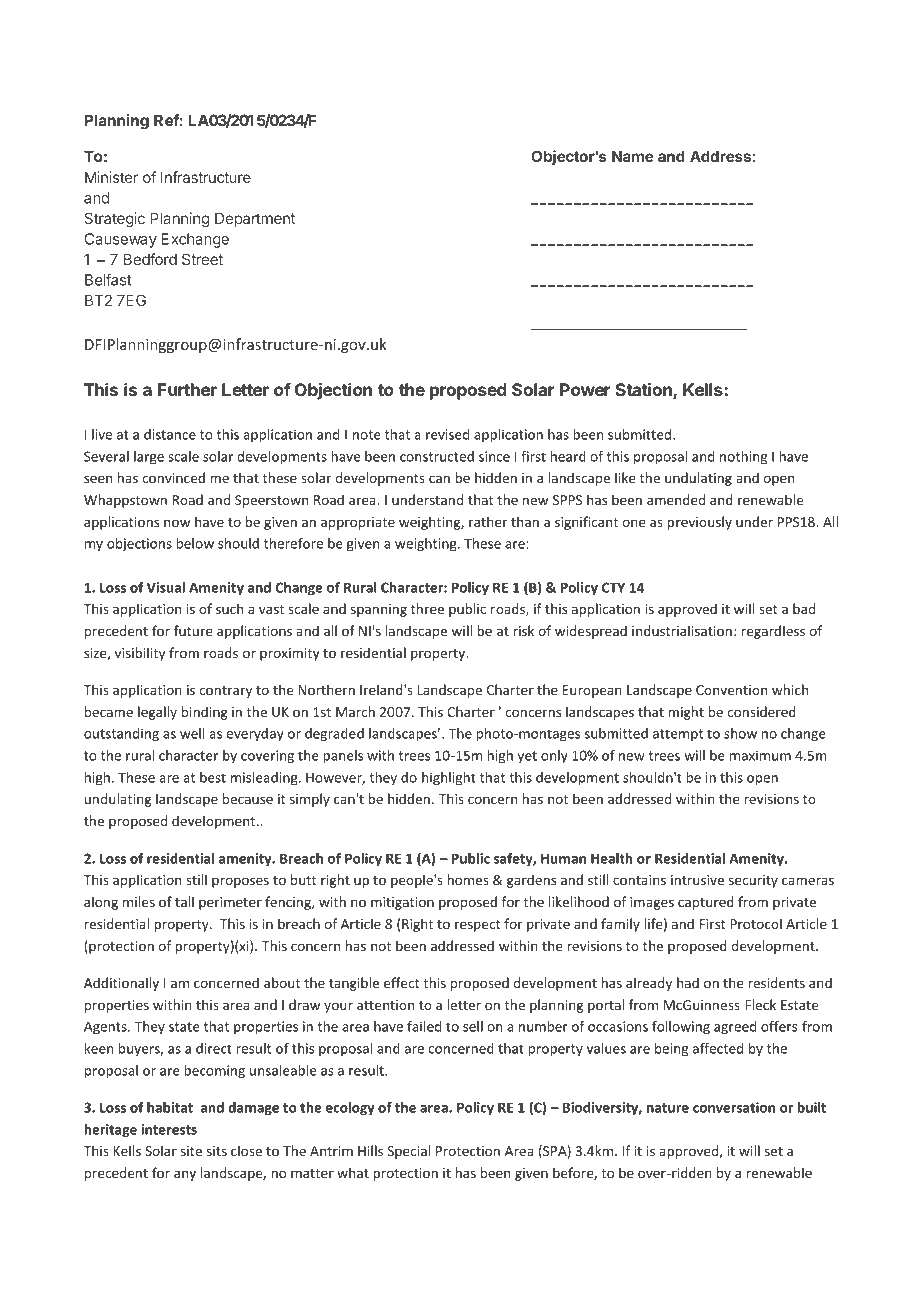 The height and width of the screenshot is (1308, 924). What do you see at coordinates (408, 1152) in the screenshot?
I see `Special` at bounding box center [408, 1152].
